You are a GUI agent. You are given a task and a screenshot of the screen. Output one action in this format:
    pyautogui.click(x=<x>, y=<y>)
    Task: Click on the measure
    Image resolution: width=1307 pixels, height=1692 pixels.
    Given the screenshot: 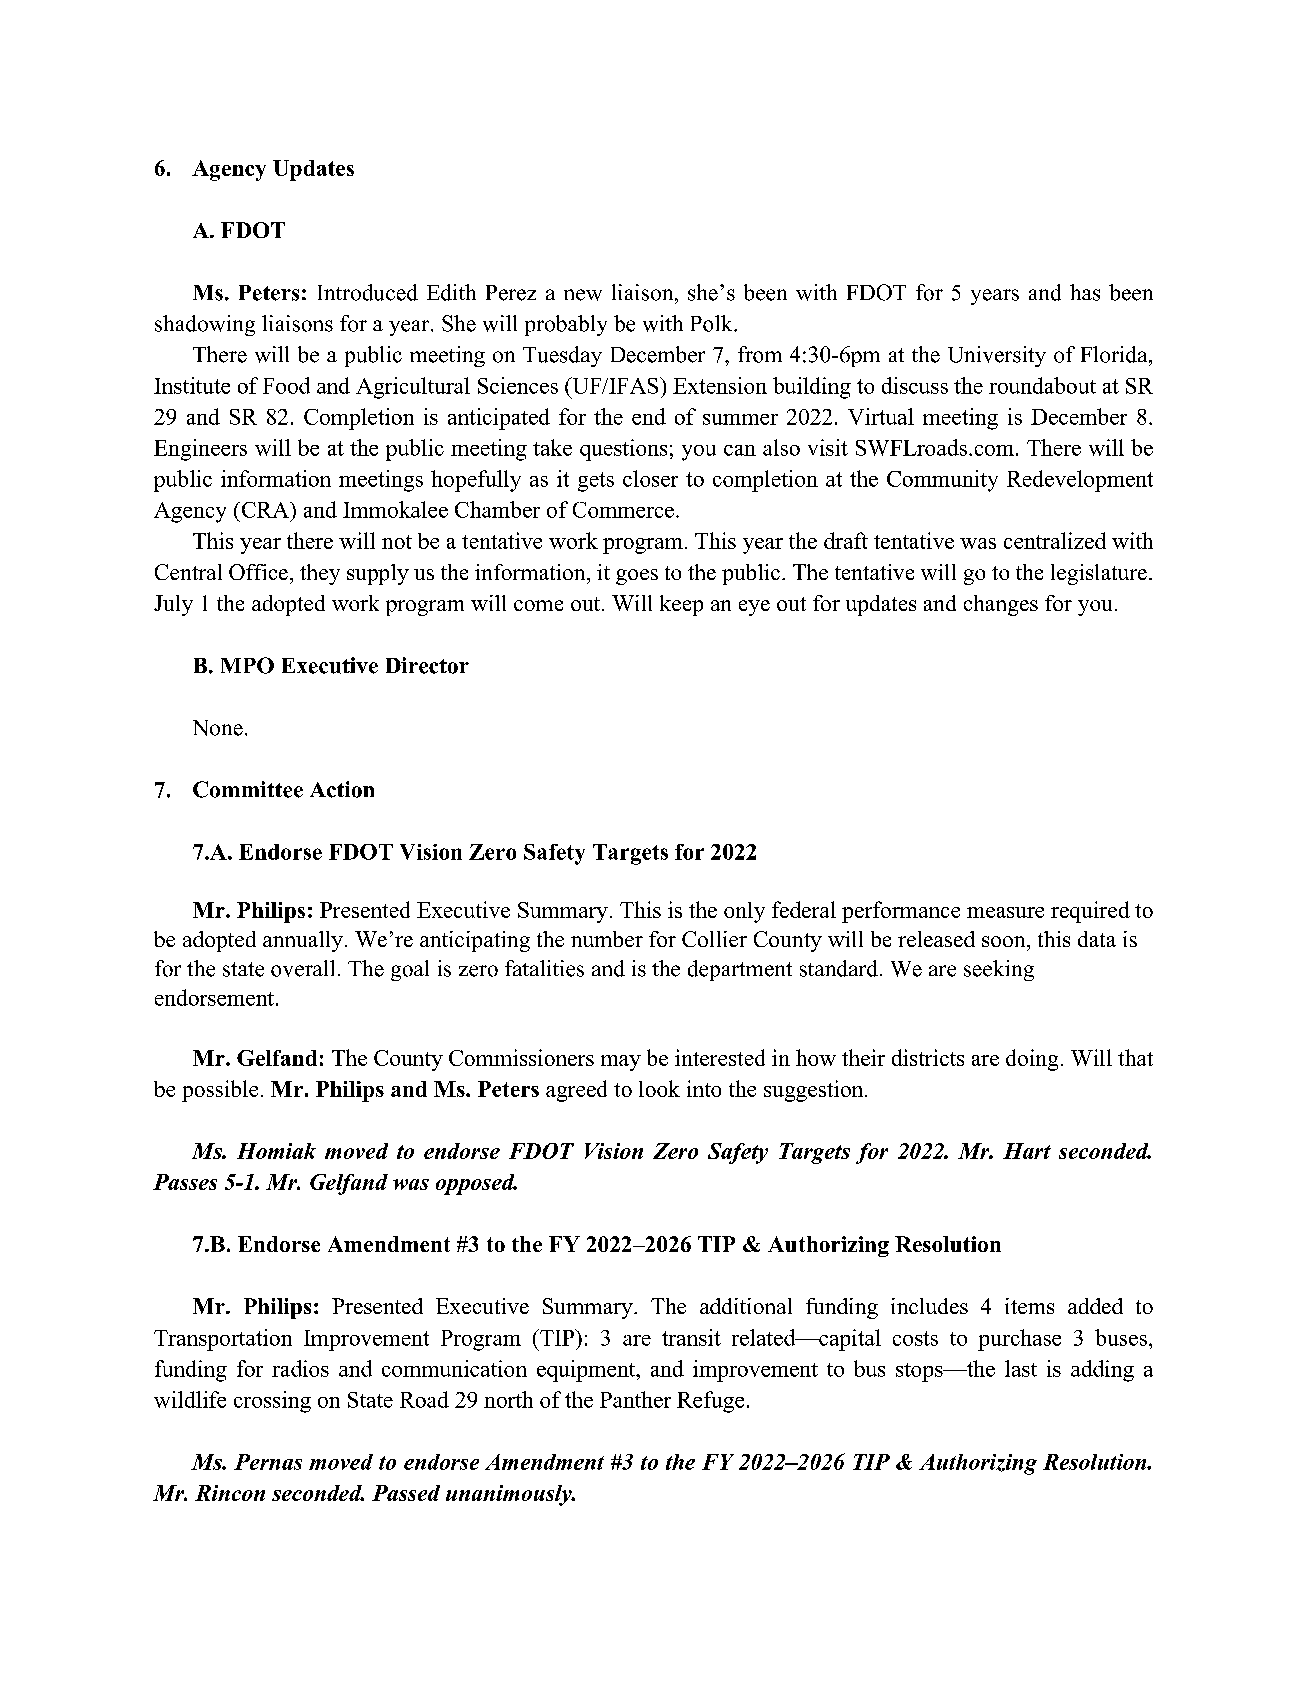 What is the action you would take?
    pyautogui.click(x=1005, y=912)
